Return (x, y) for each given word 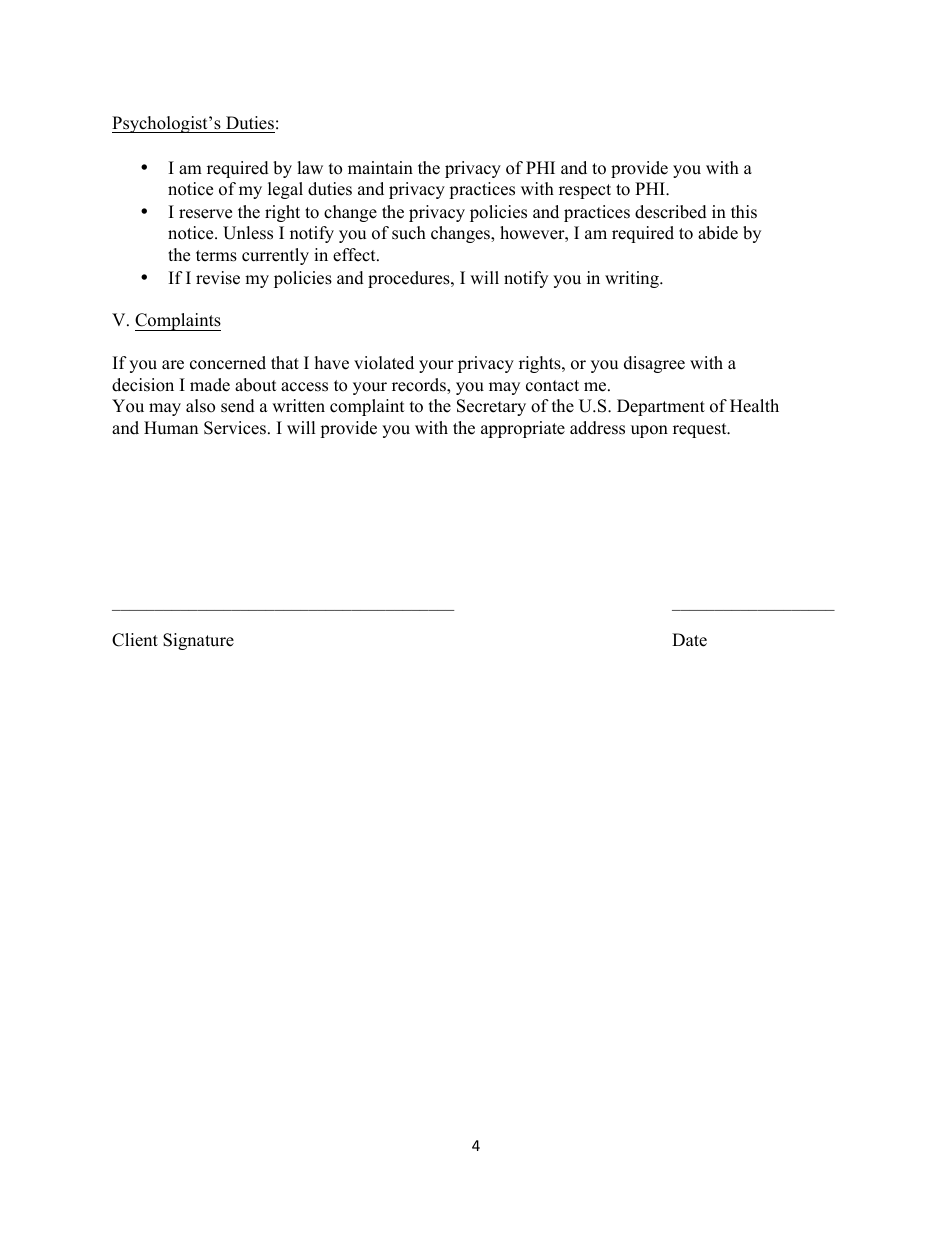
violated (384, 363)
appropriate (523, 429)
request (701, 430)
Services (236, 428)
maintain (380, 167)
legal (285, 190)
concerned (228, 363)
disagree (654, 364)
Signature (198, 641)
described (671, 212)
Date (689, 640)
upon (649, 431)
